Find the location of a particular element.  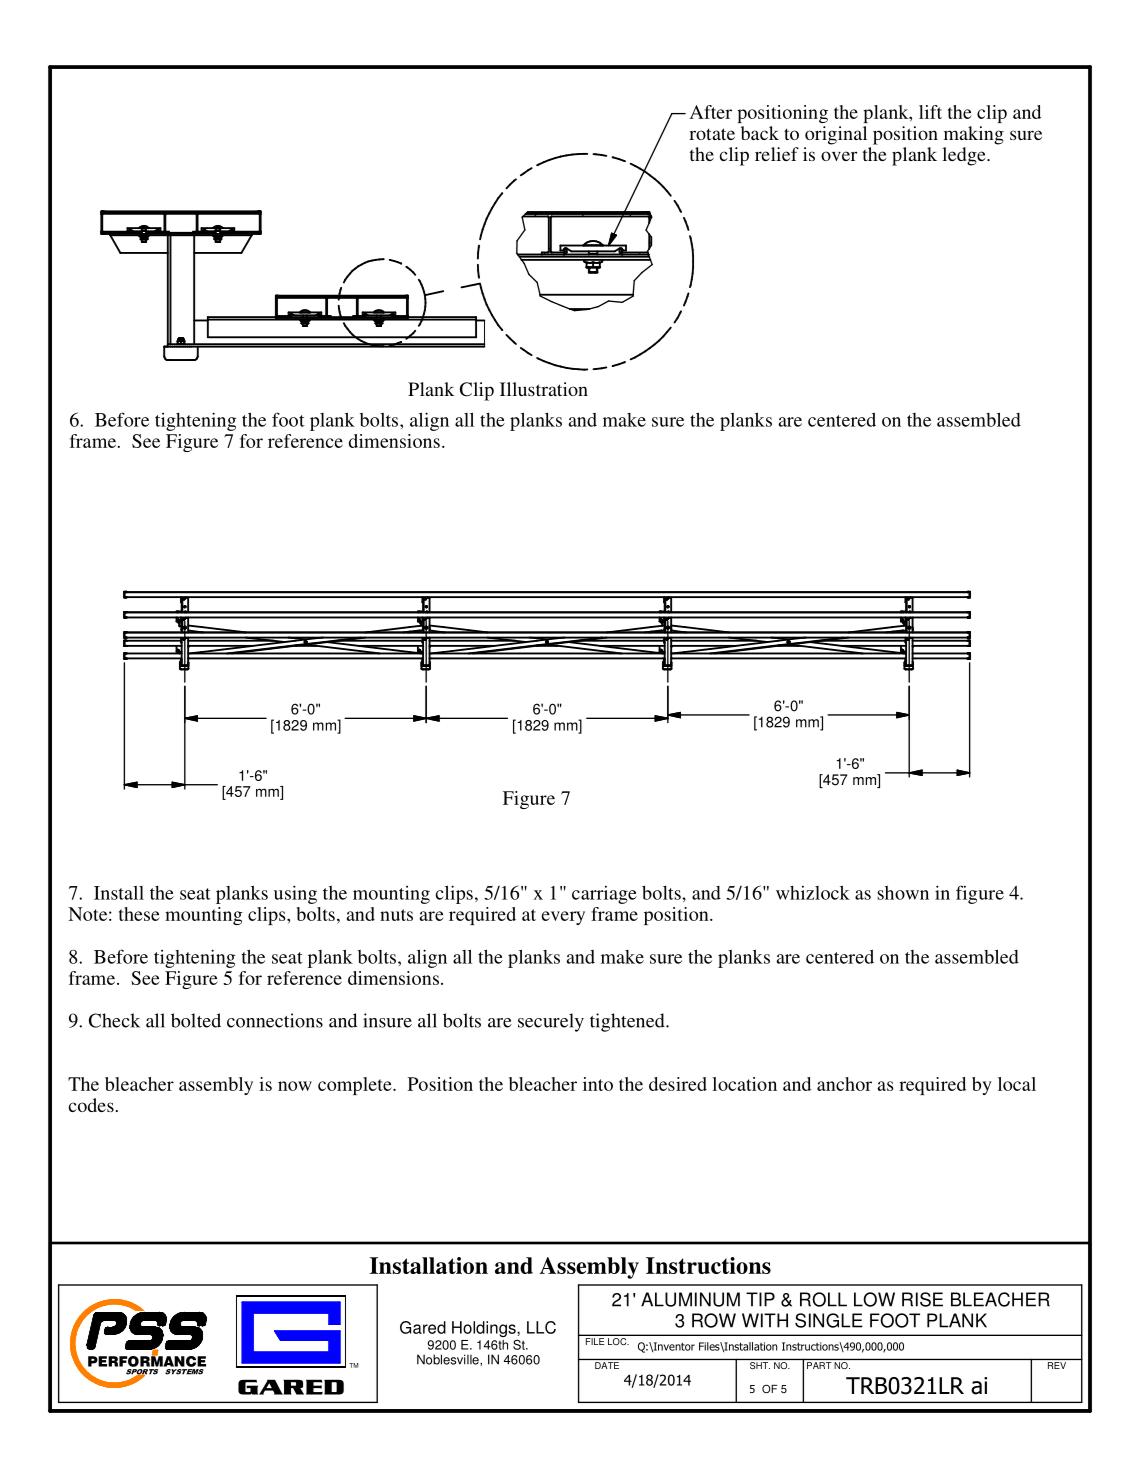

Illustration is located at coordinates (544, 389).
